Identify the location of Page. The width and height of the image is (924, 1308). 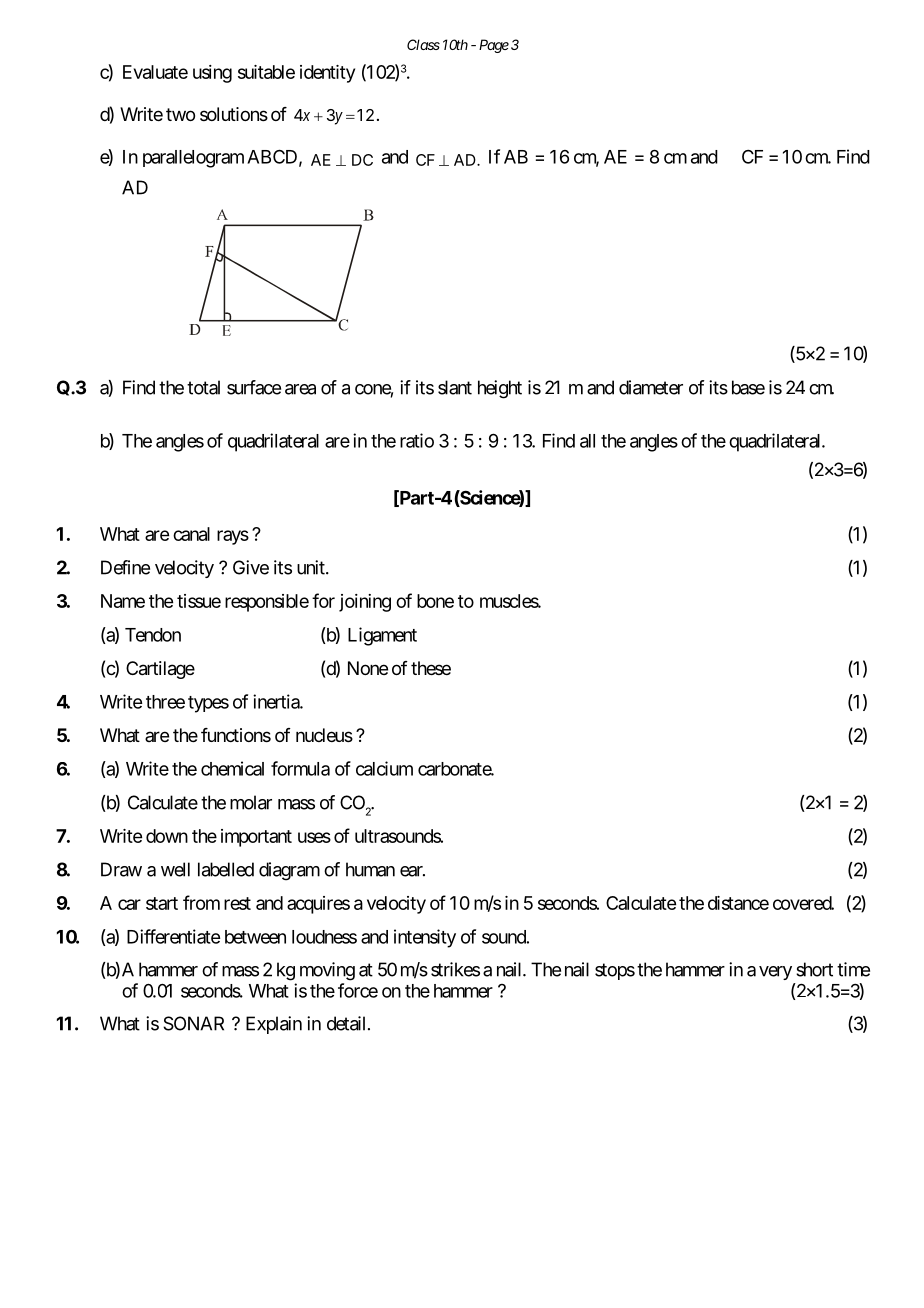
(494, 46).
